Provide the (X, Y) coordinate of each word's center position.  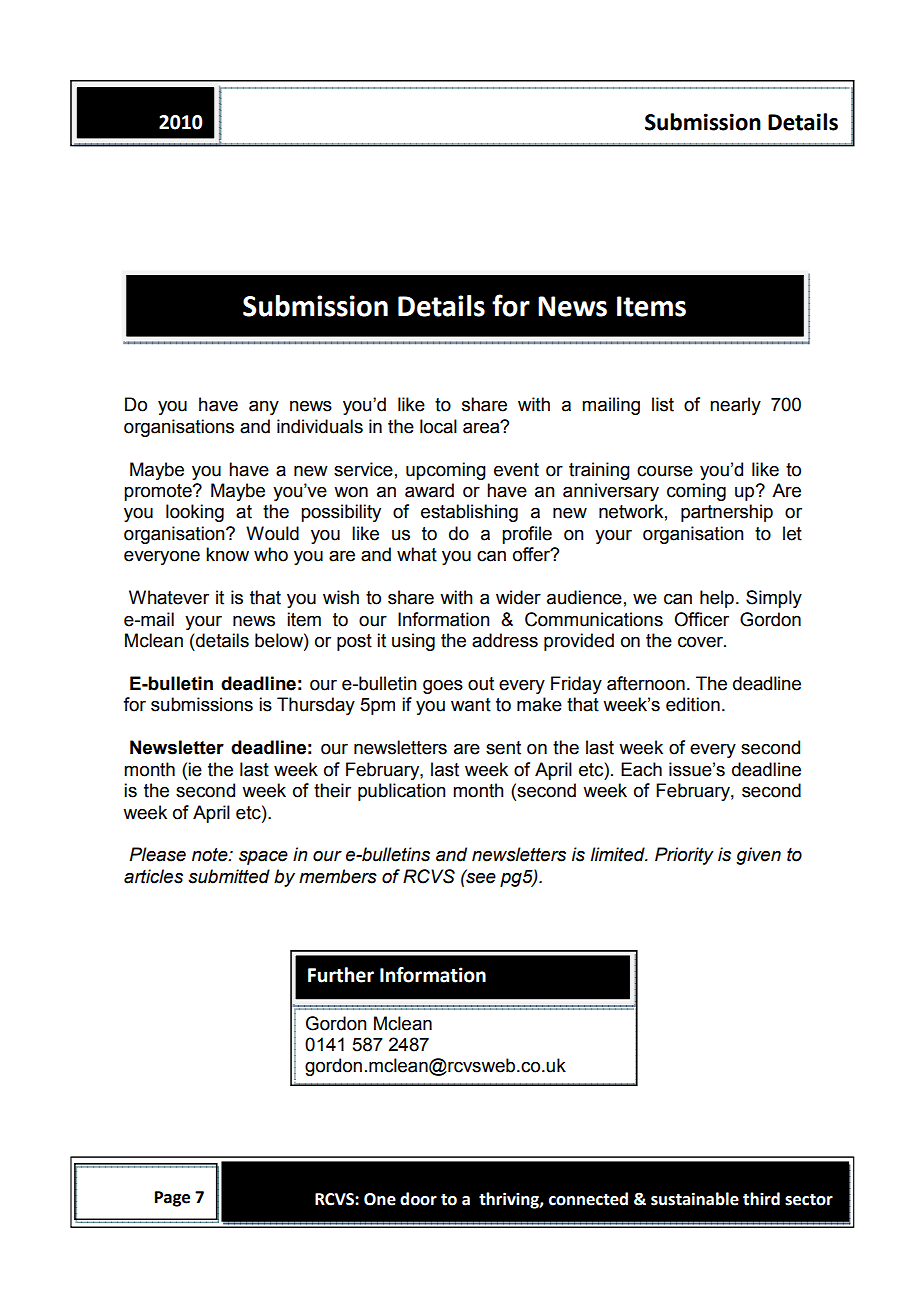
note (211, 855)
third (761, 1199)
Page (172, 1199)
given (758, 856)
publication (402, 792)
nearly (735, 406)
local (438, 426)
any (264, 408)
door (418, 1199)
